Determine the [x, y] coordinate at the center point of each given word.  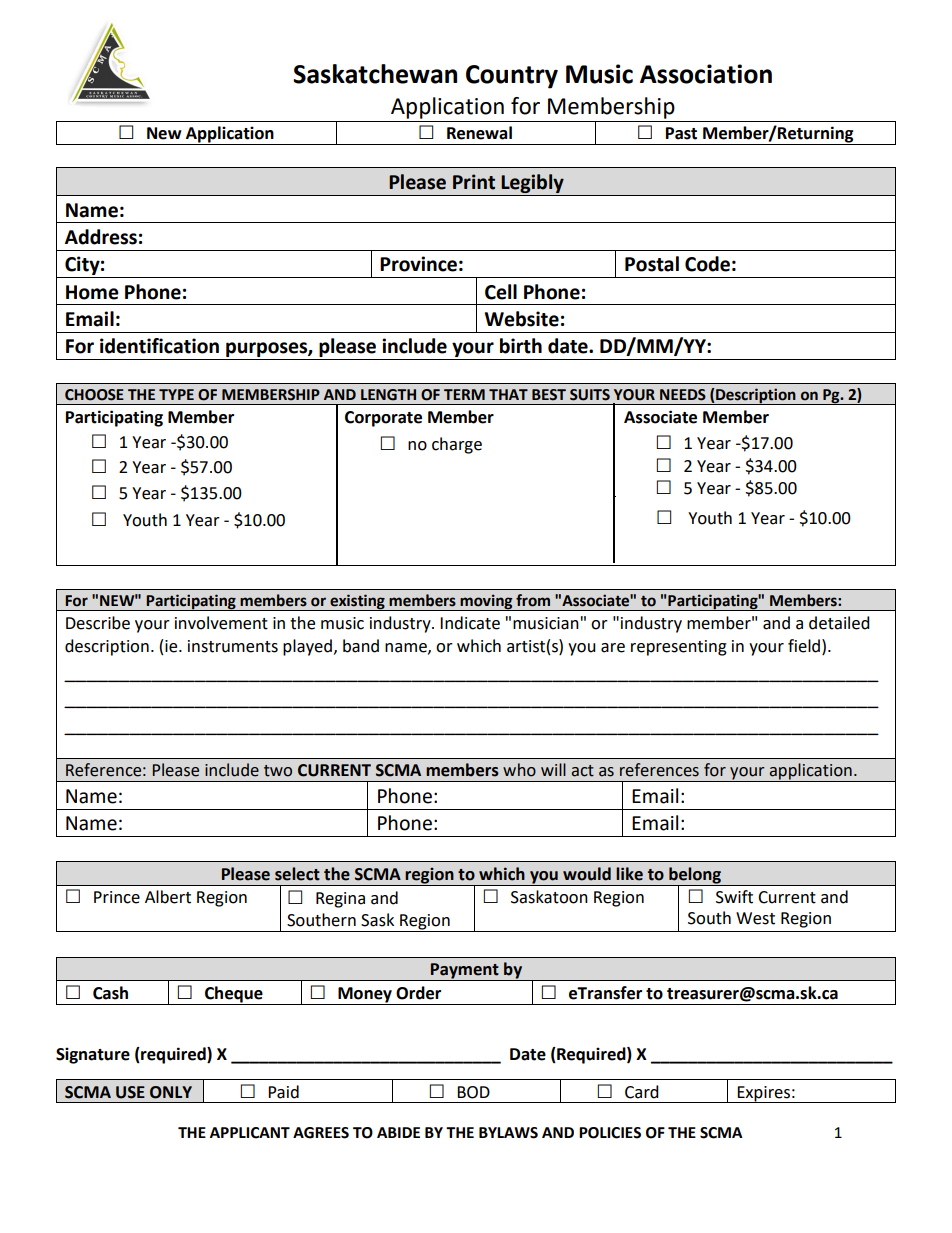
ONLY [171, 1092]
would [587, 874]
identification [159, 346]
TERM [464, 394]
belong [695, 876]
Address [101, 237]
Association [706, 74]
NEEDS [683, 395]
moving [486, 602]
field [804, 646]
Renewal [479, 133]
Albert [168, 897]
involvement [221, 623]
